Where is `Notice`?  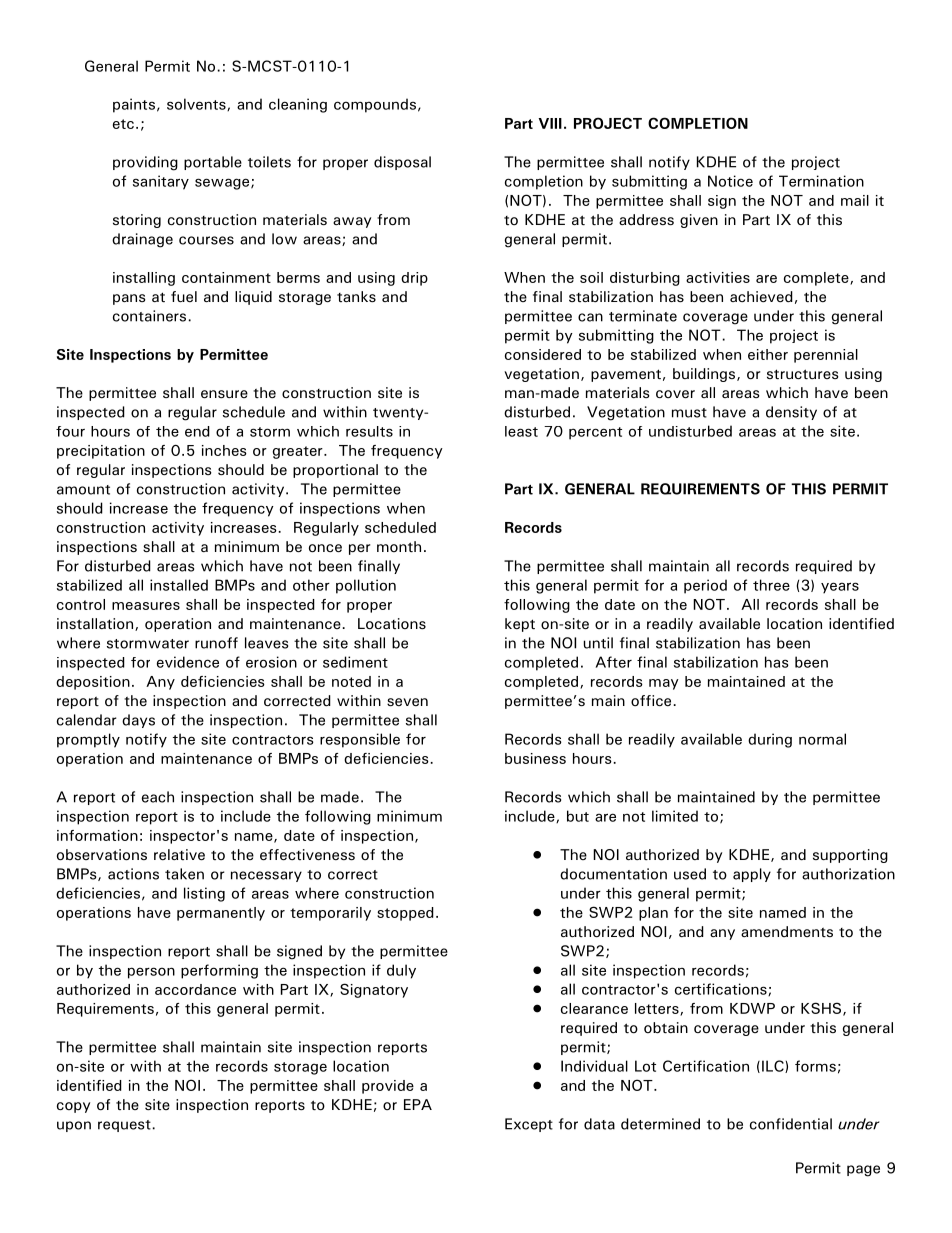
Notice is located at coordinates (730, 181).
